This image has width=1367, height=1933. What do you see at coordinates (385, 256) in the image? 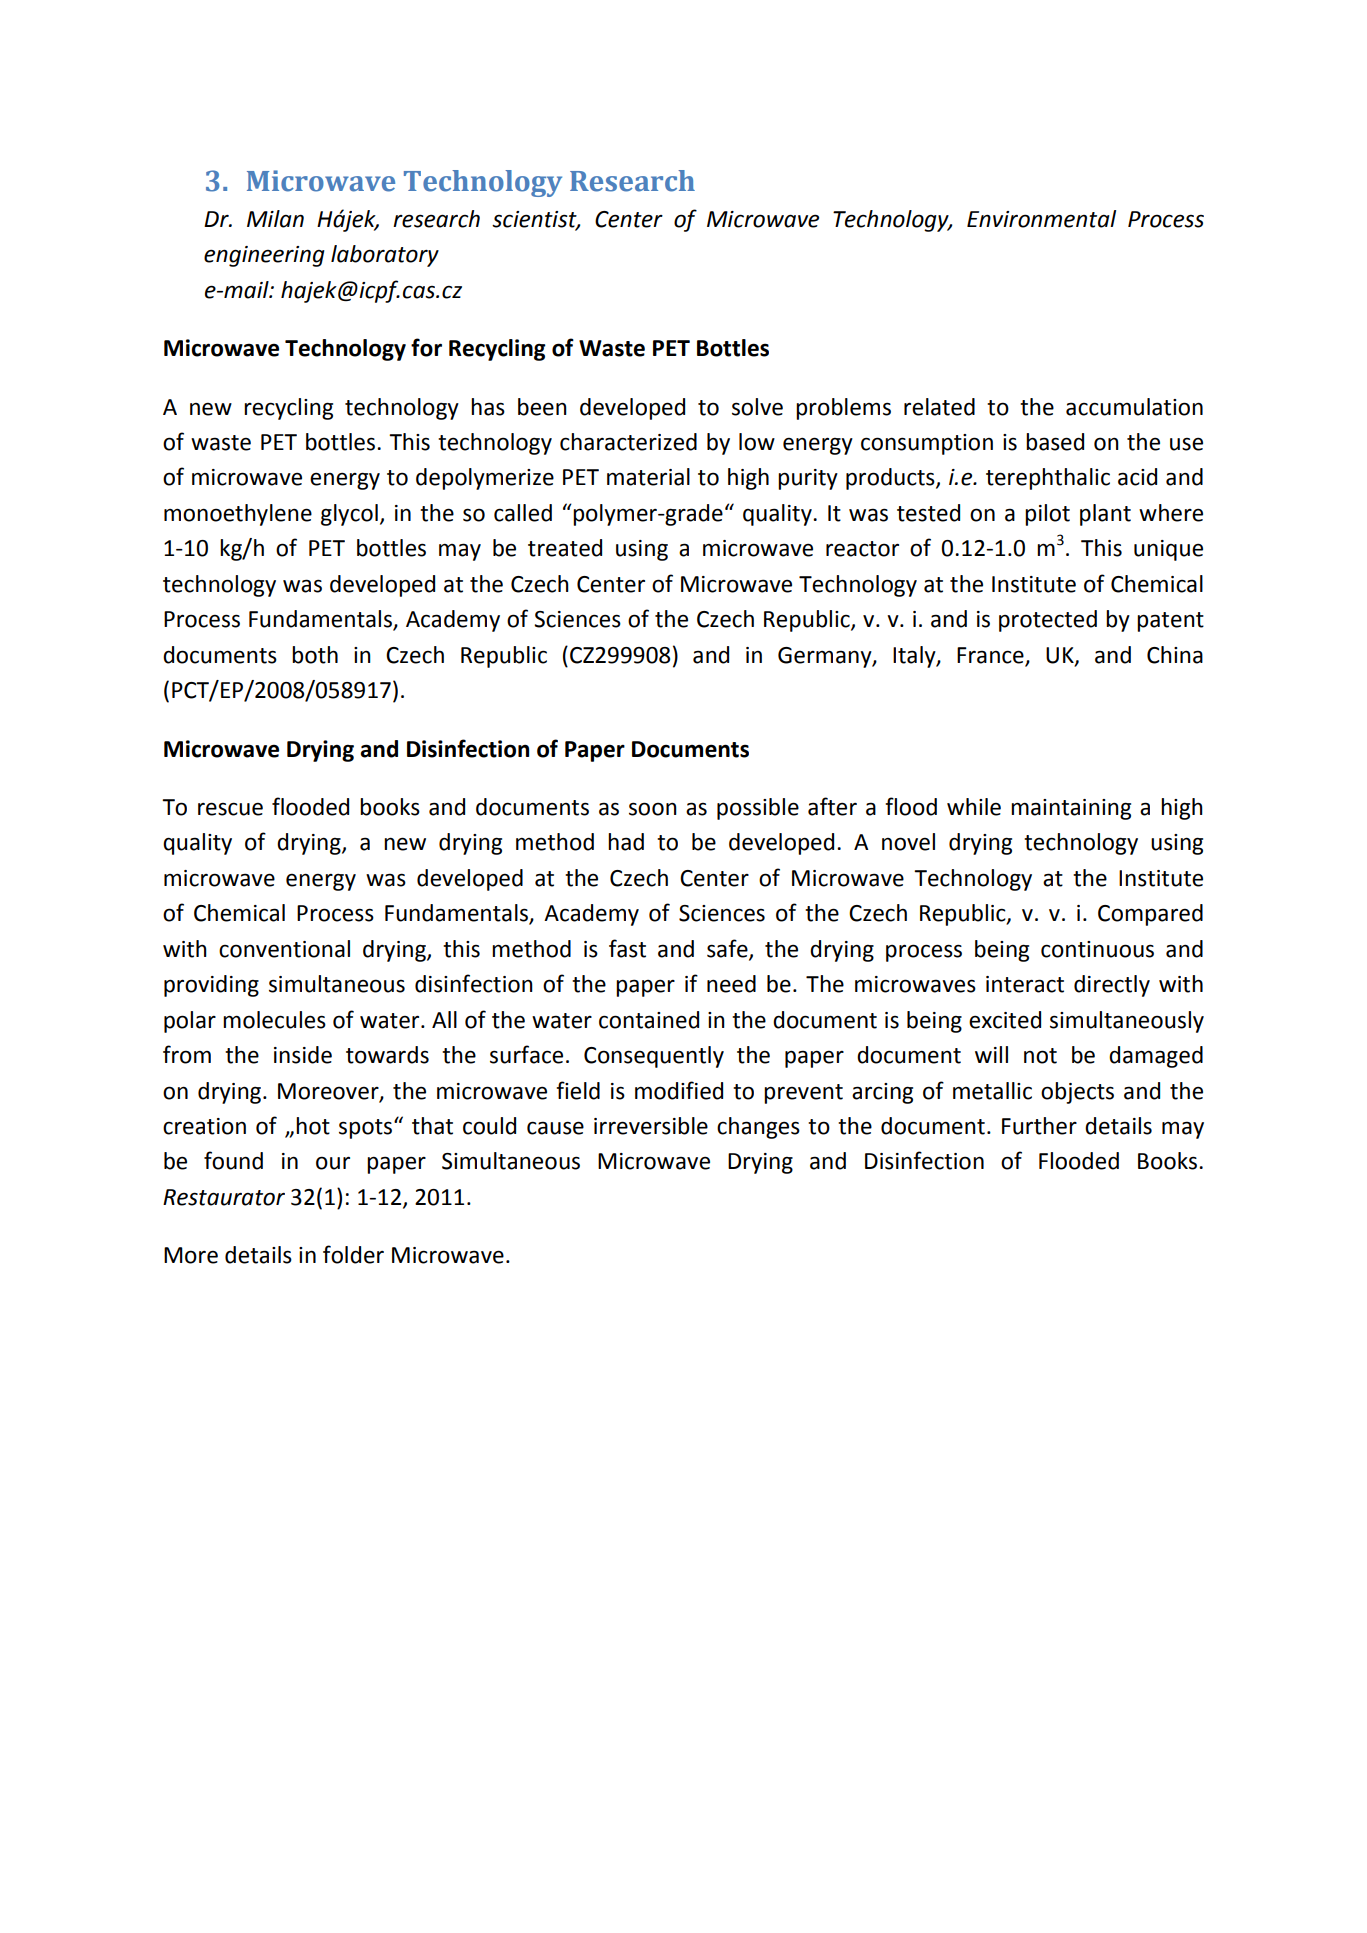
I see `laboratory` at bounding box center [385, 256].
